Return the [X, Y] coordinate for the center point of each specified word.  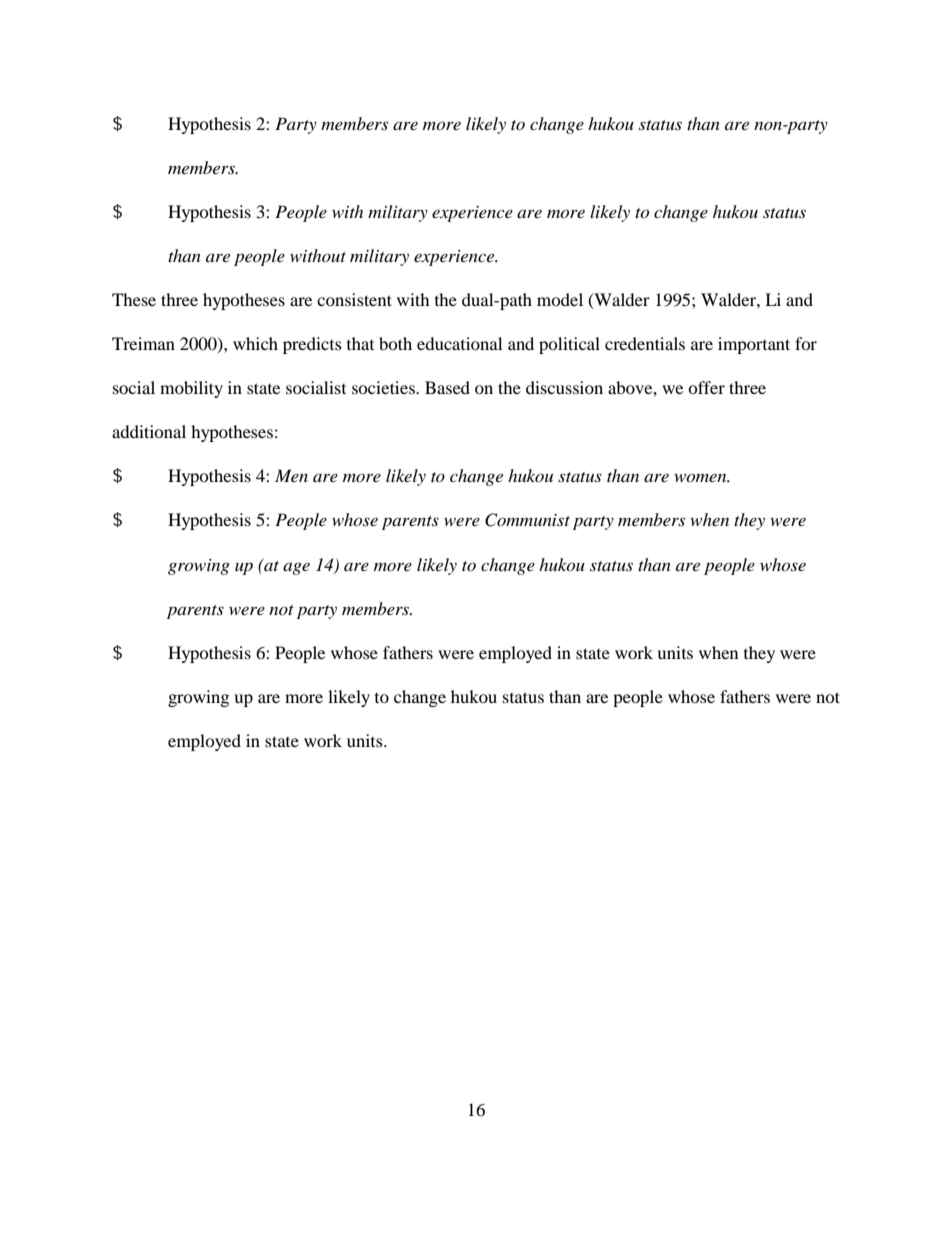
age [296, 569]
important [754, 345]
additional [149, 431]
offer [706, 387]
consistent [354, 299]
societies [384, 387]
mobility [191, 389]
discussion [564, 387]
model [560, 299]
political [569, 345]
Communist [527, 520]
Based [447, 387]
